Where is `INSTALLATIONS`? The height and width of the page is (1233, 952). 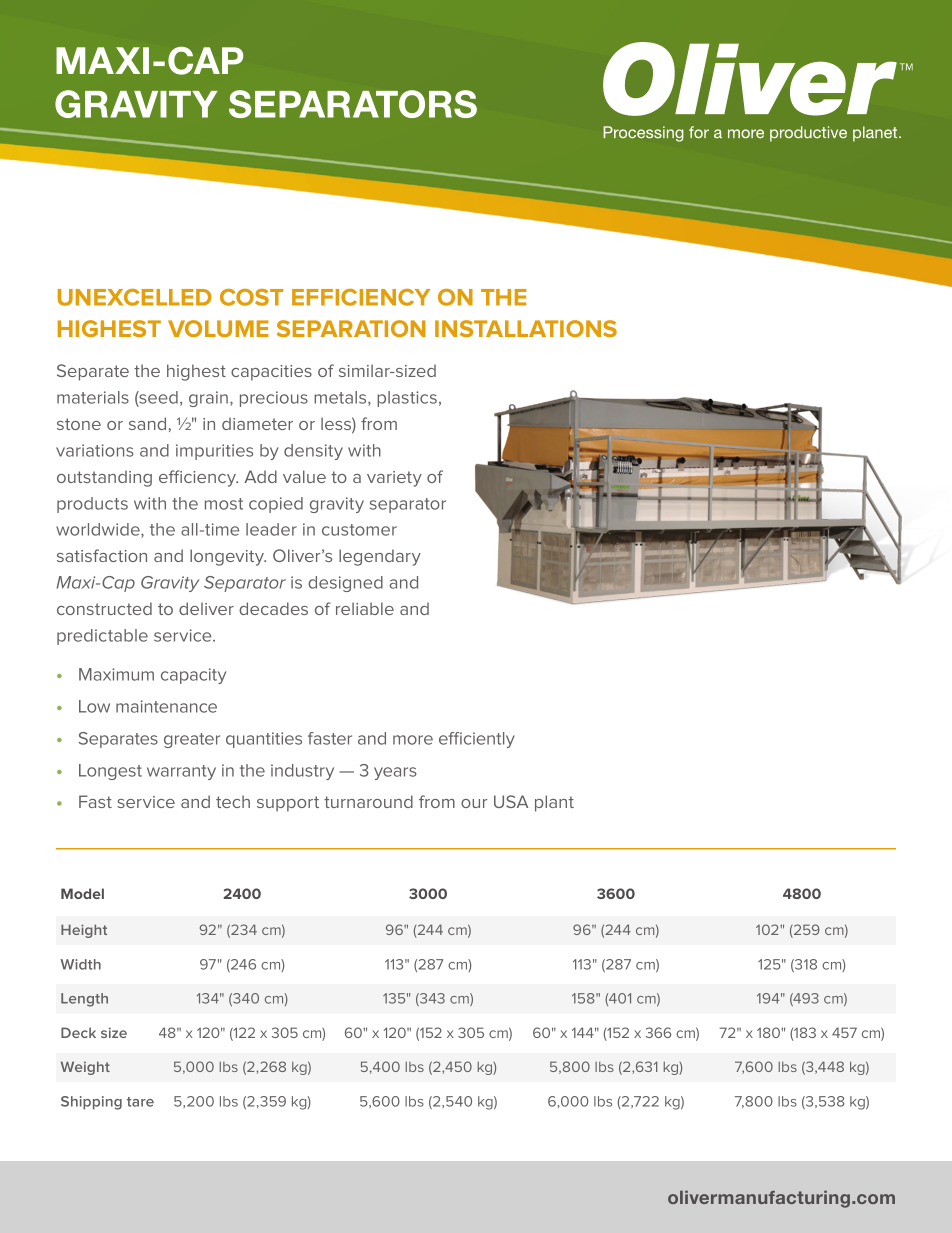 INSTALLATIONS is located at coordinates (526, 328).
